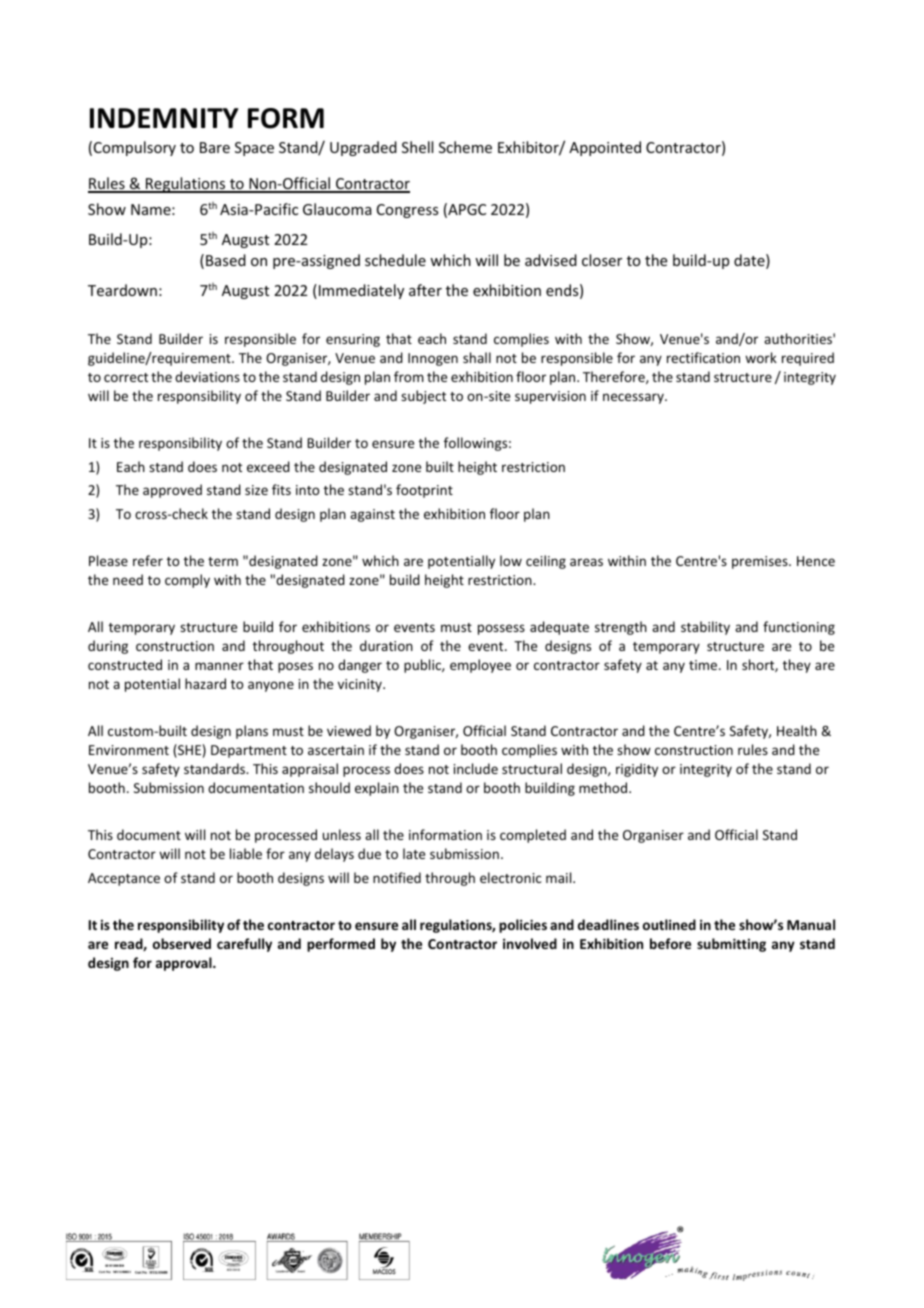 The height and width of the screenshot is (1308, 924). Describe the element at coordinates (182, 943) in the screenshot. I see `observed` at that location.
